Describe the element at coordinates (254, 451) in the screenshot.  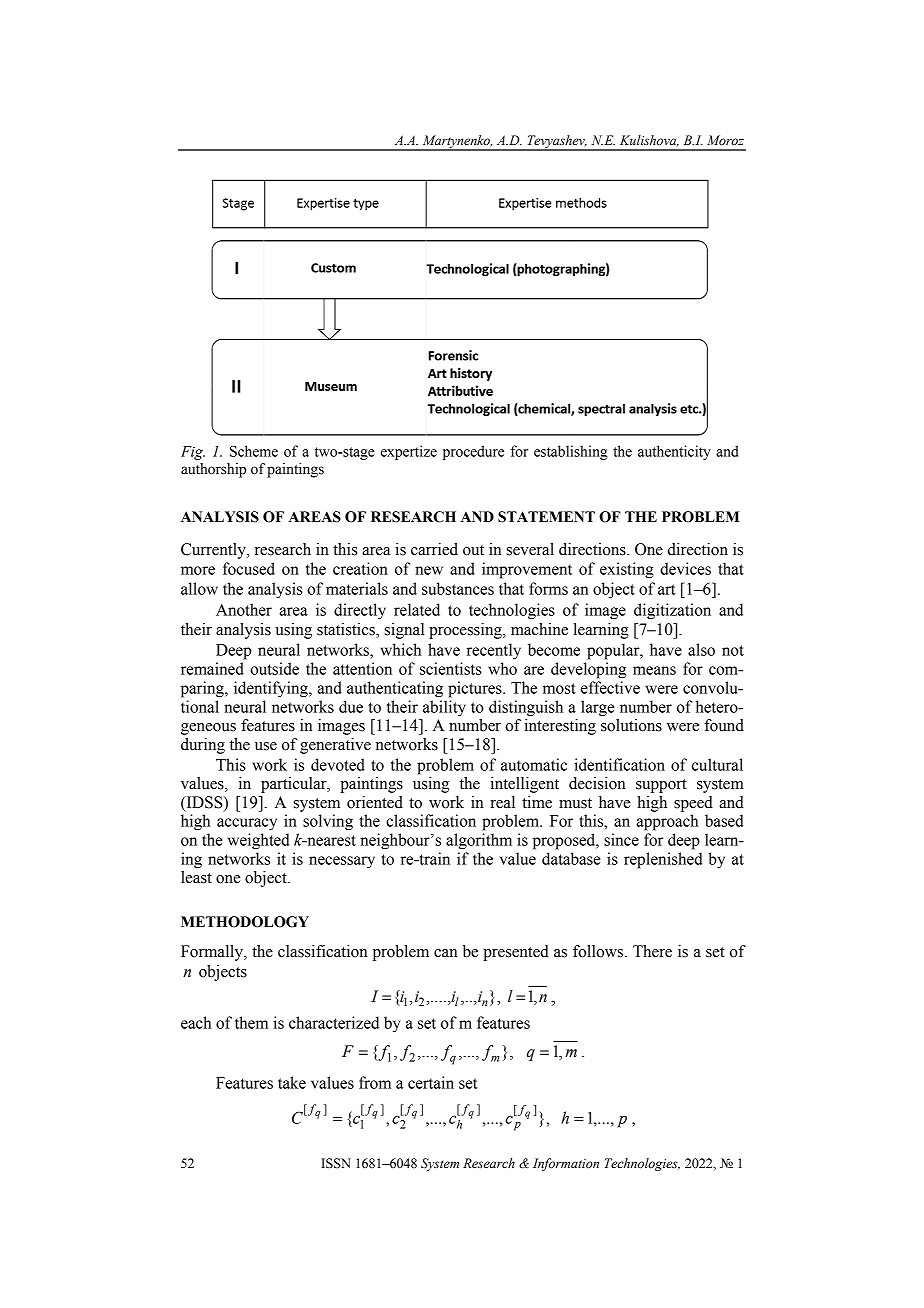
I see `Scheme` at that location.
